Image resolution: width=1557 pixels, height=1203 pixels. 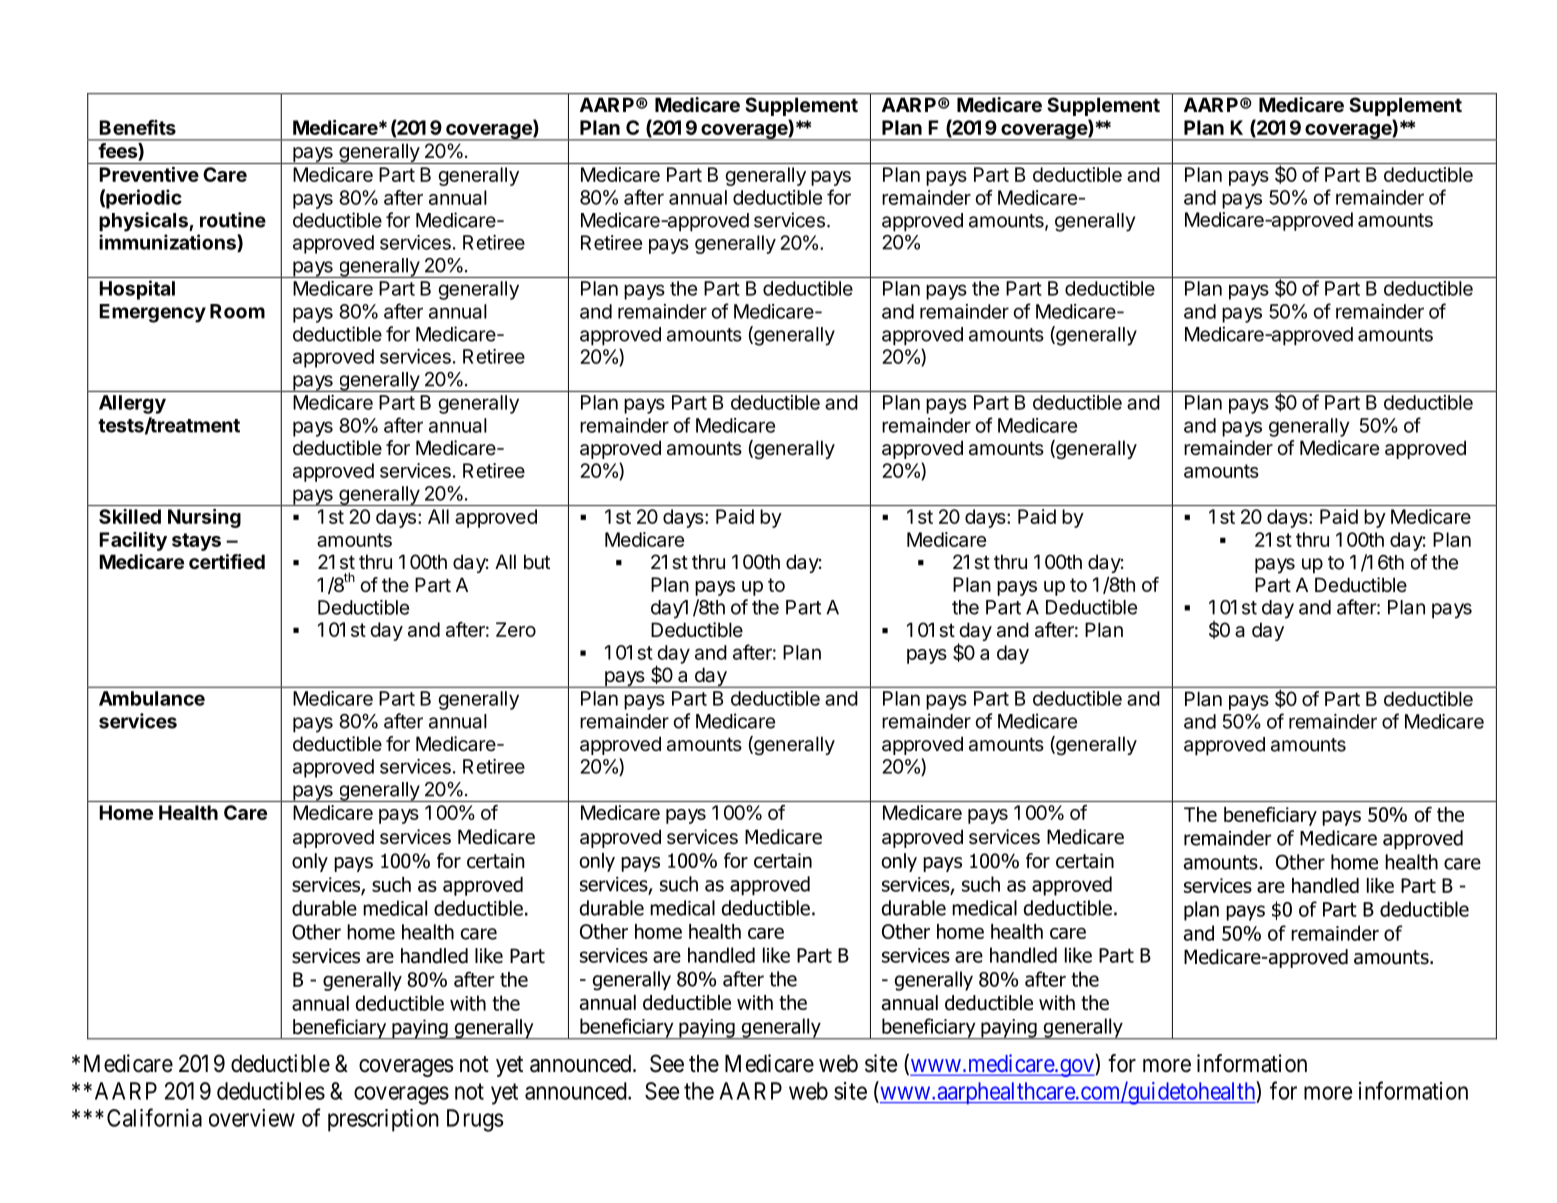 I want to click on Preventive, so click(x=149, y=174).
